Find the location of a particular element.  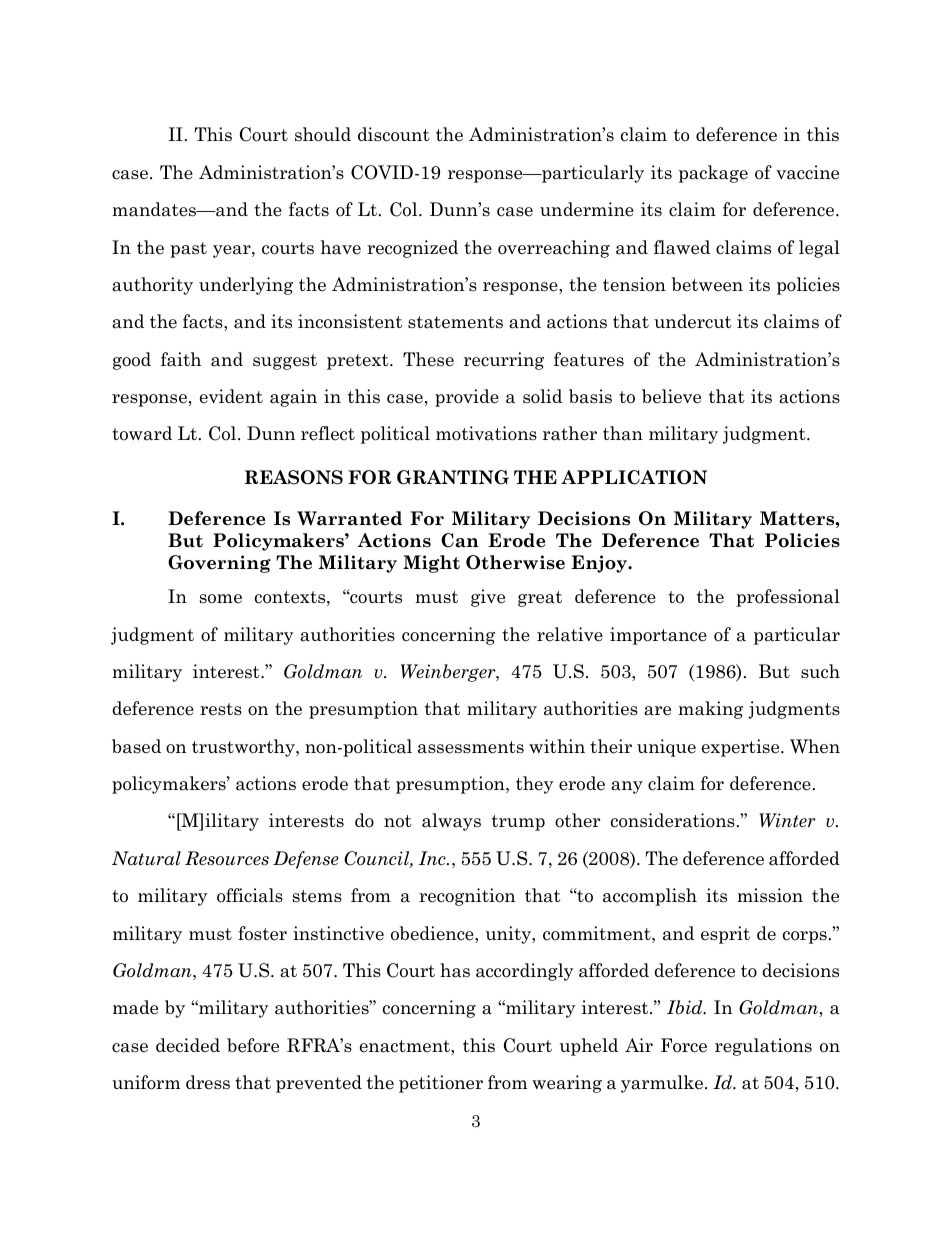

should is located at coordinates (323, 134).
